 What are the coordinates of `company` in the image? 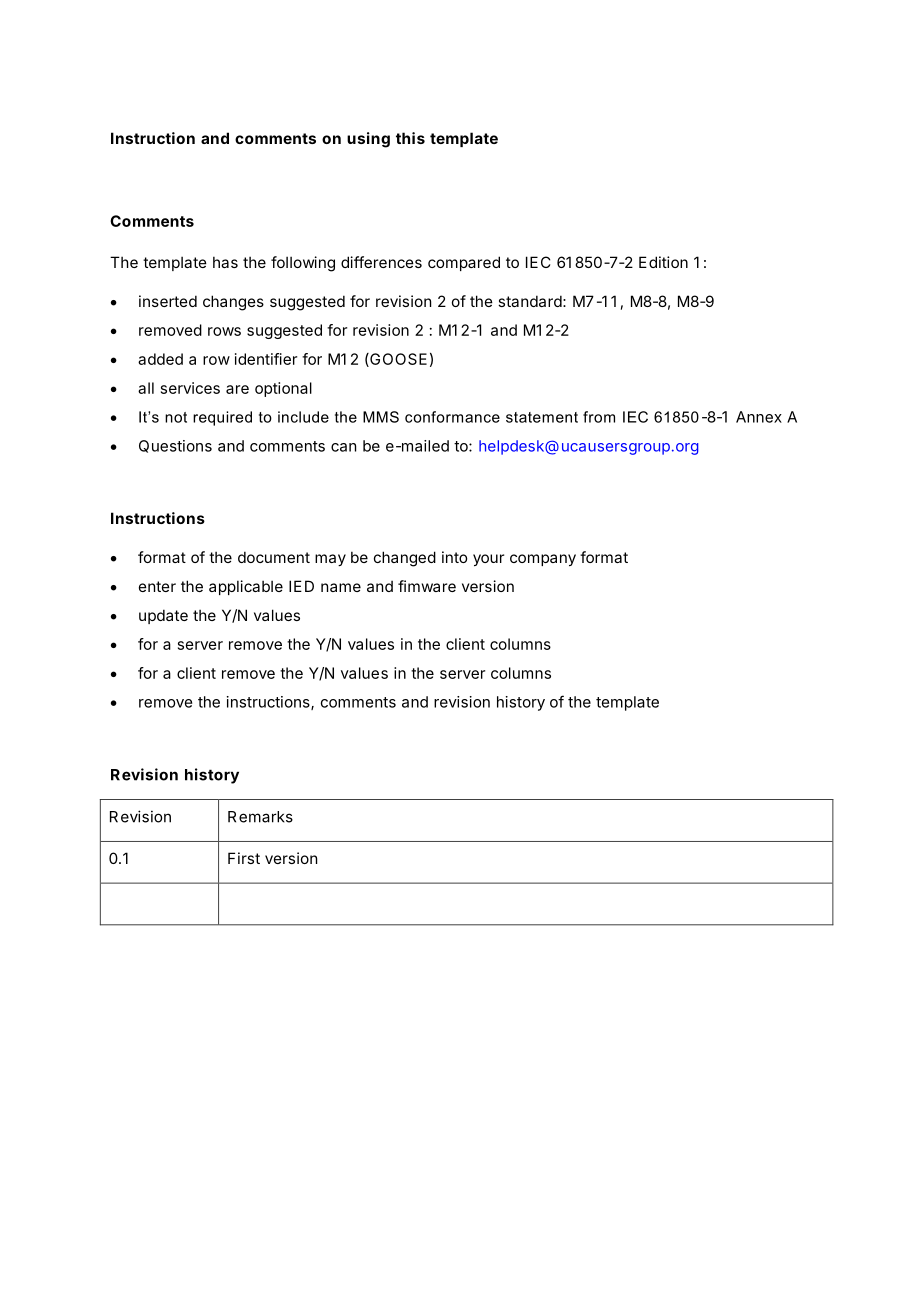 It's located at (543, 560).
